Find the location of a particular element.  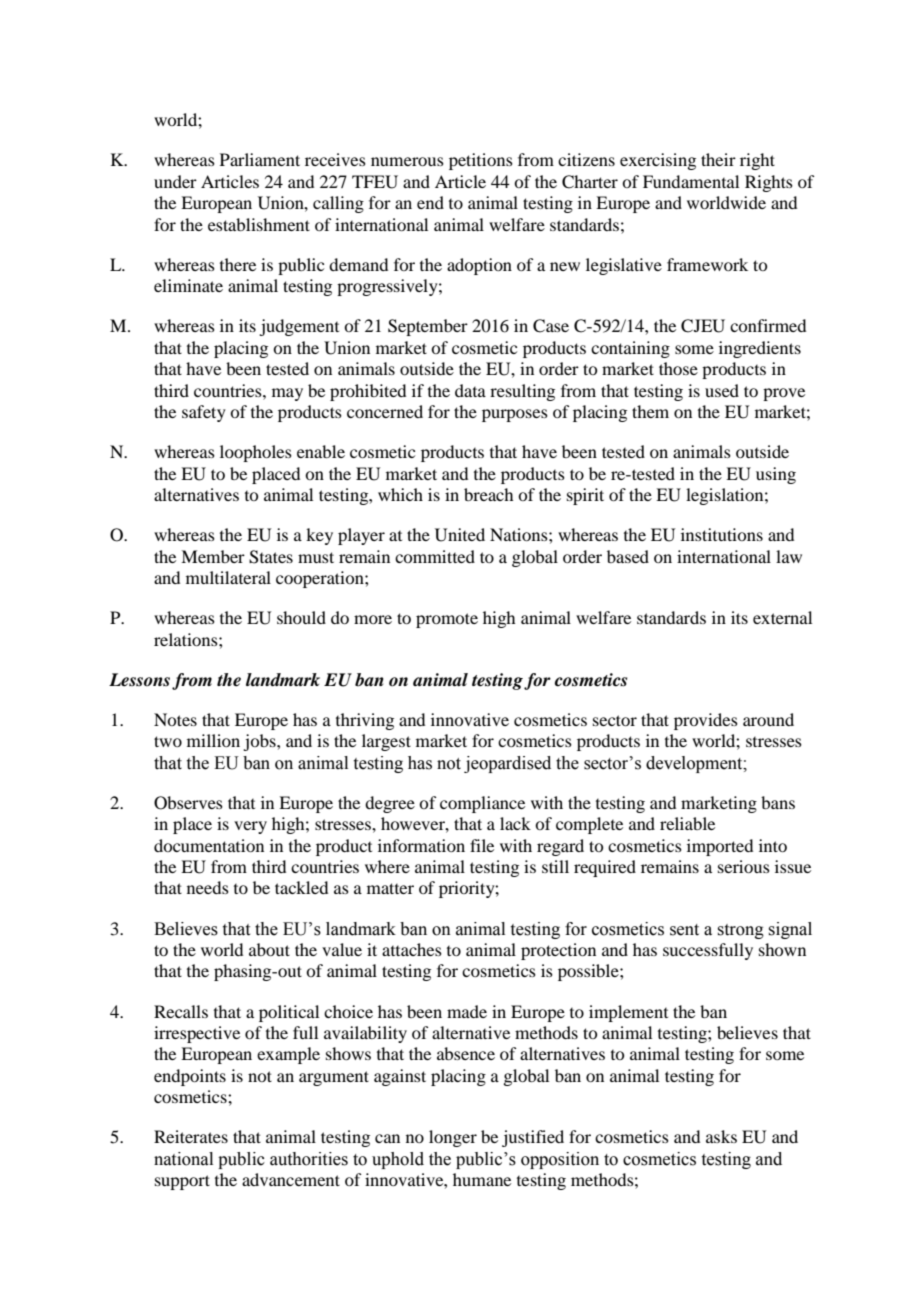

Fundamental is located at coordinates (691, 181).
